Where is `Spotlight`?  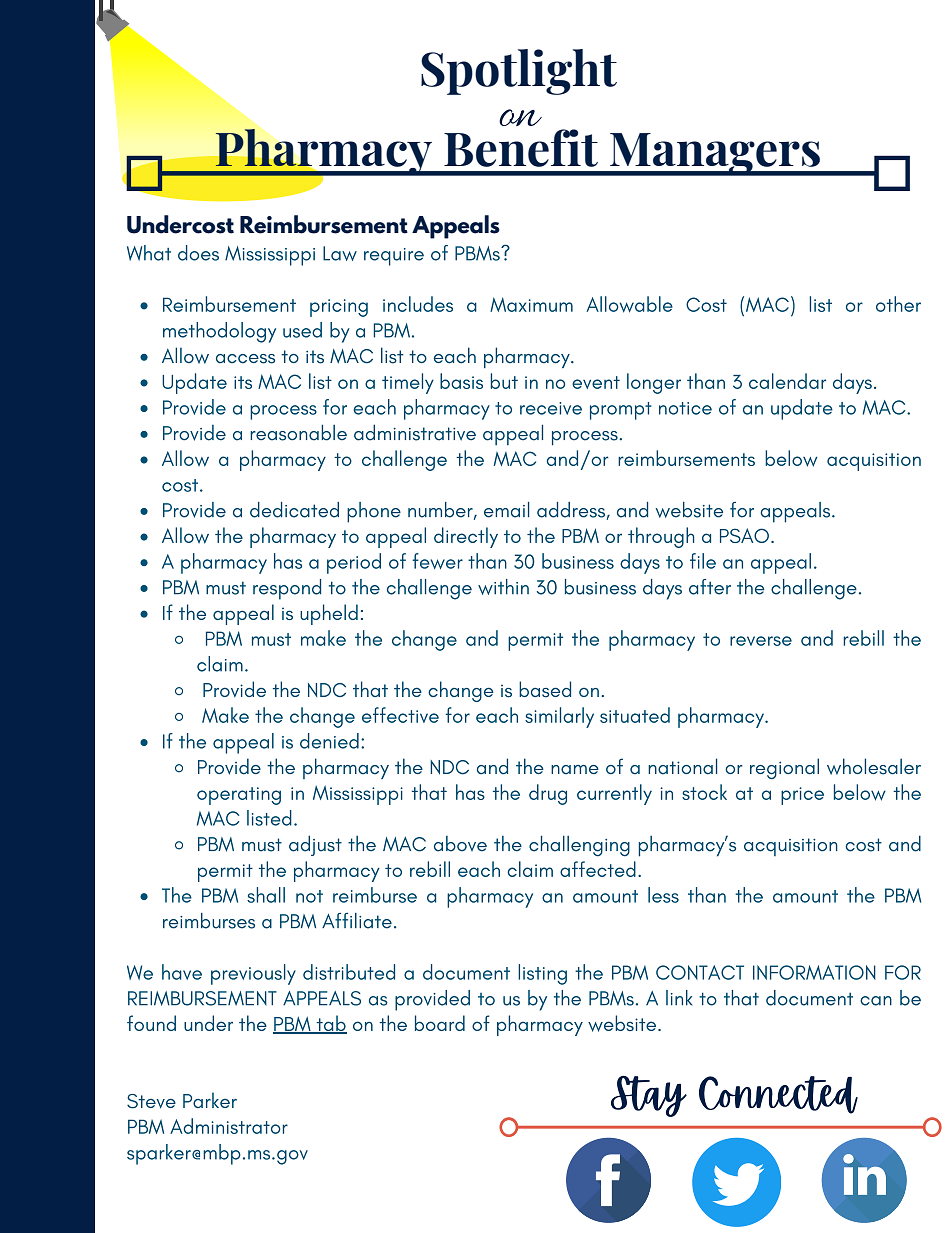
Spotlight is located at coordinates (519, 72).
